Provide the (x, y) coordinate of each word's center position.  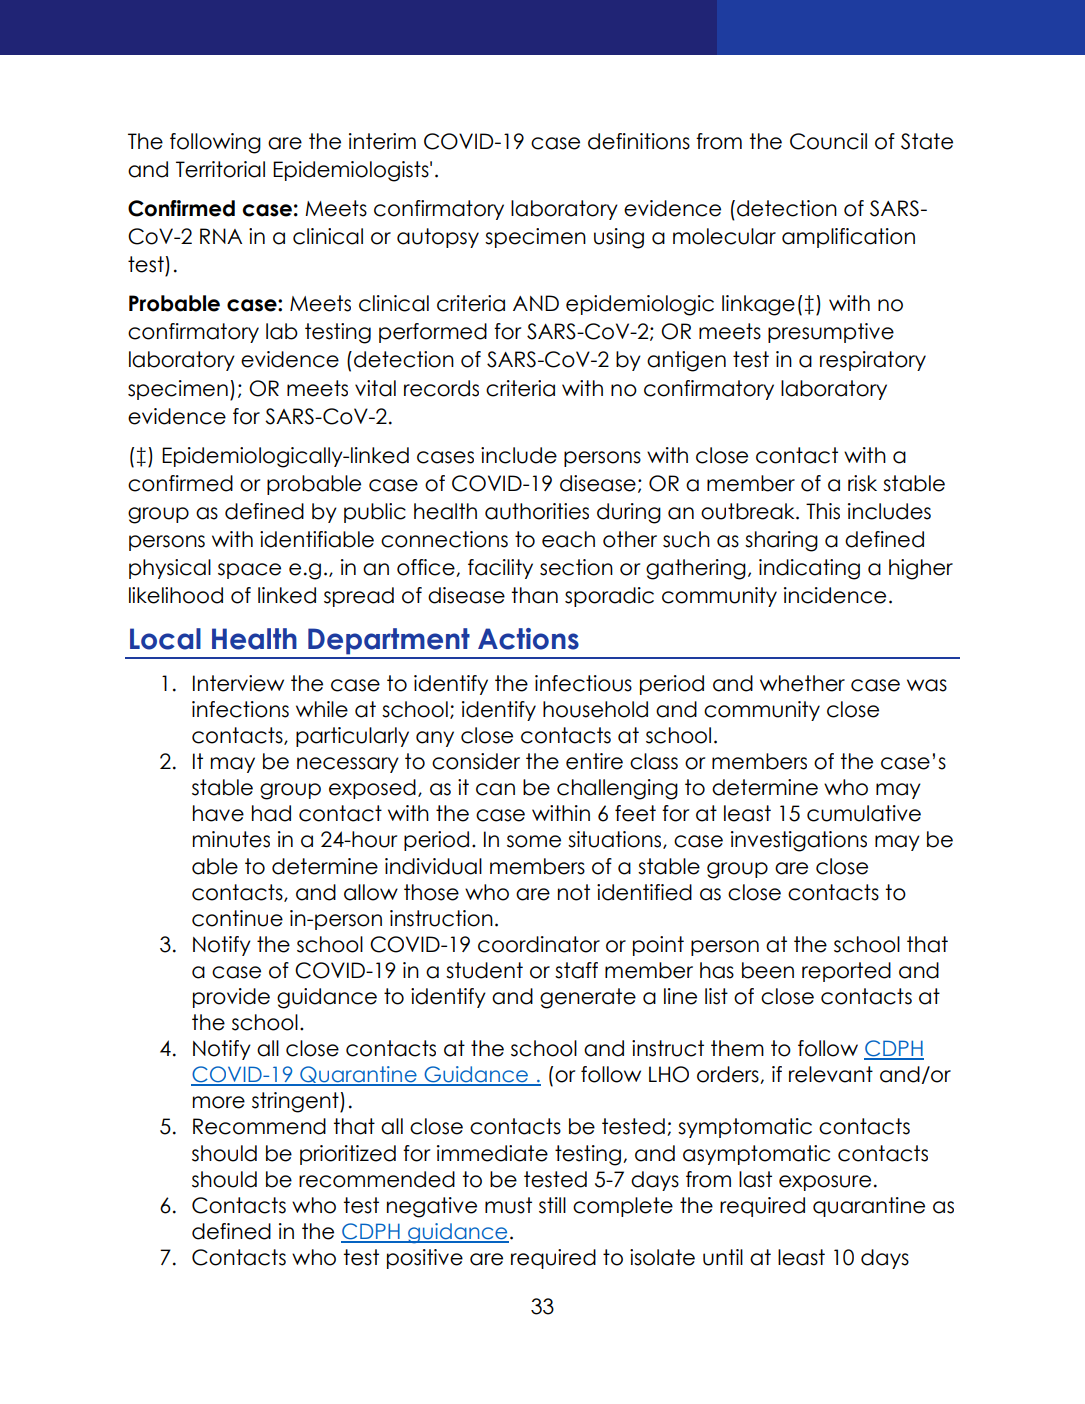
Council (828, 141)
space (249, 571)
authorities (537, 511)
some (534, 841)
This (823, 511)
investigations (799, 841)
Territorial (220, 169)
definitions (639, 141)
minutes (231, 839)
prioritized (348, 1155)
